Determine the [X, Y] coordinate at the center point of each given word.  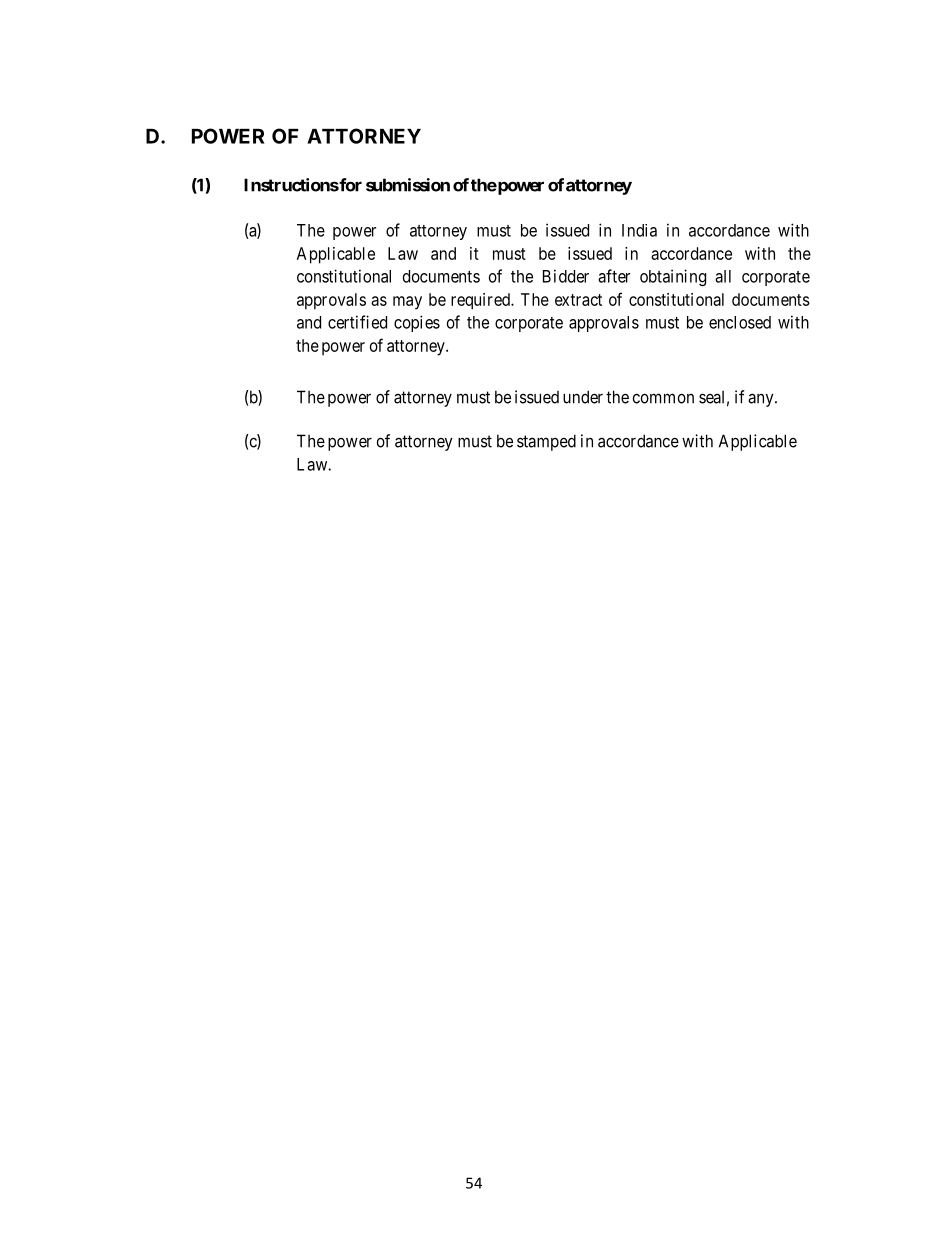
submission [408, 185]
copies [417, 323]
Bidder [566, 276]
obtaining [673, 277]
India [639, 230]
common [663, 398]
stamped [546, 442]
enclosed [740, 322]
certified [357, 322]
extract [578, 300]
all [723, 276]
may [407, 303]
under [583, 397]
